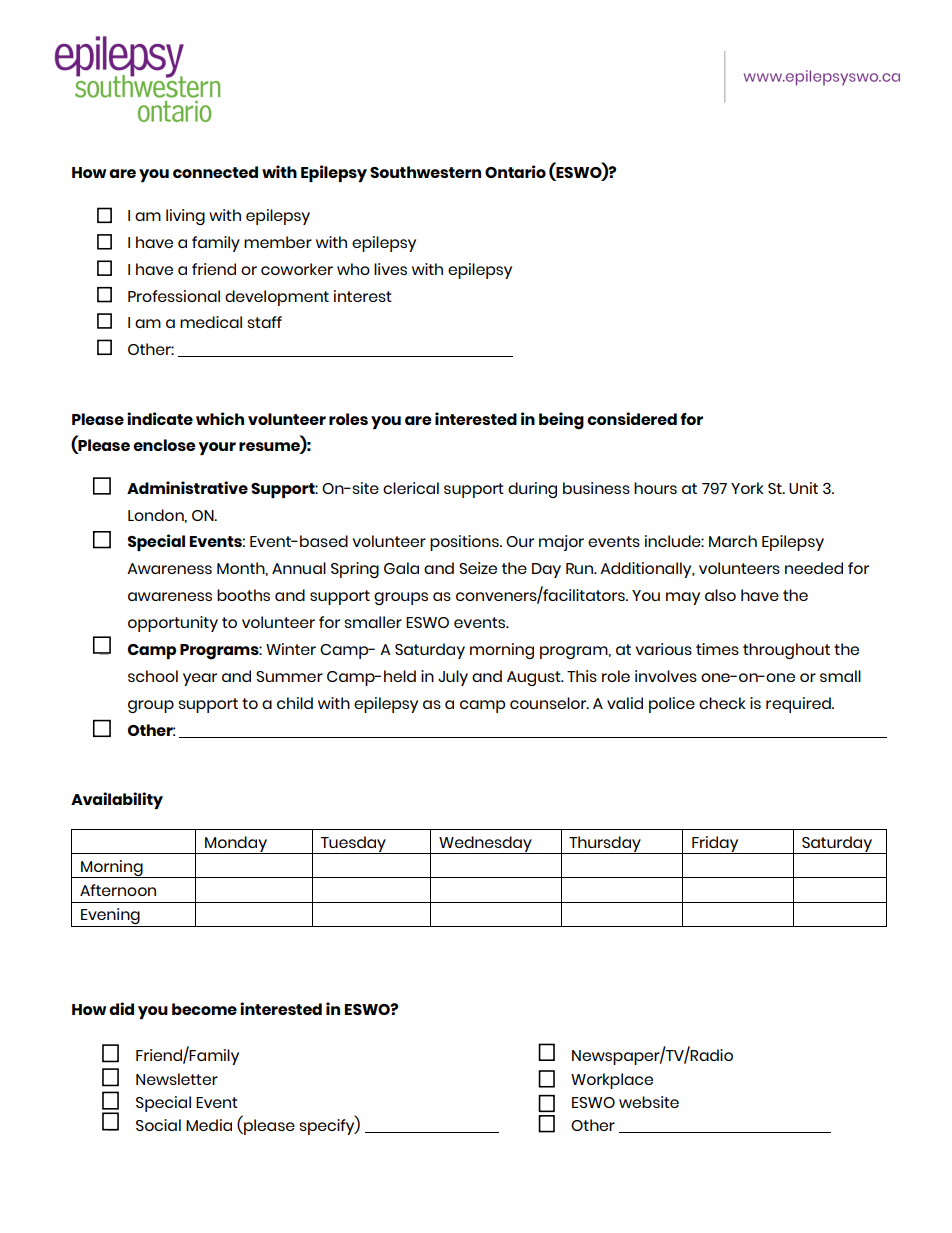 This image has height=1233, width=952. Describe the element at coordinates (453, 678) in the image. I see `July` at that location.
